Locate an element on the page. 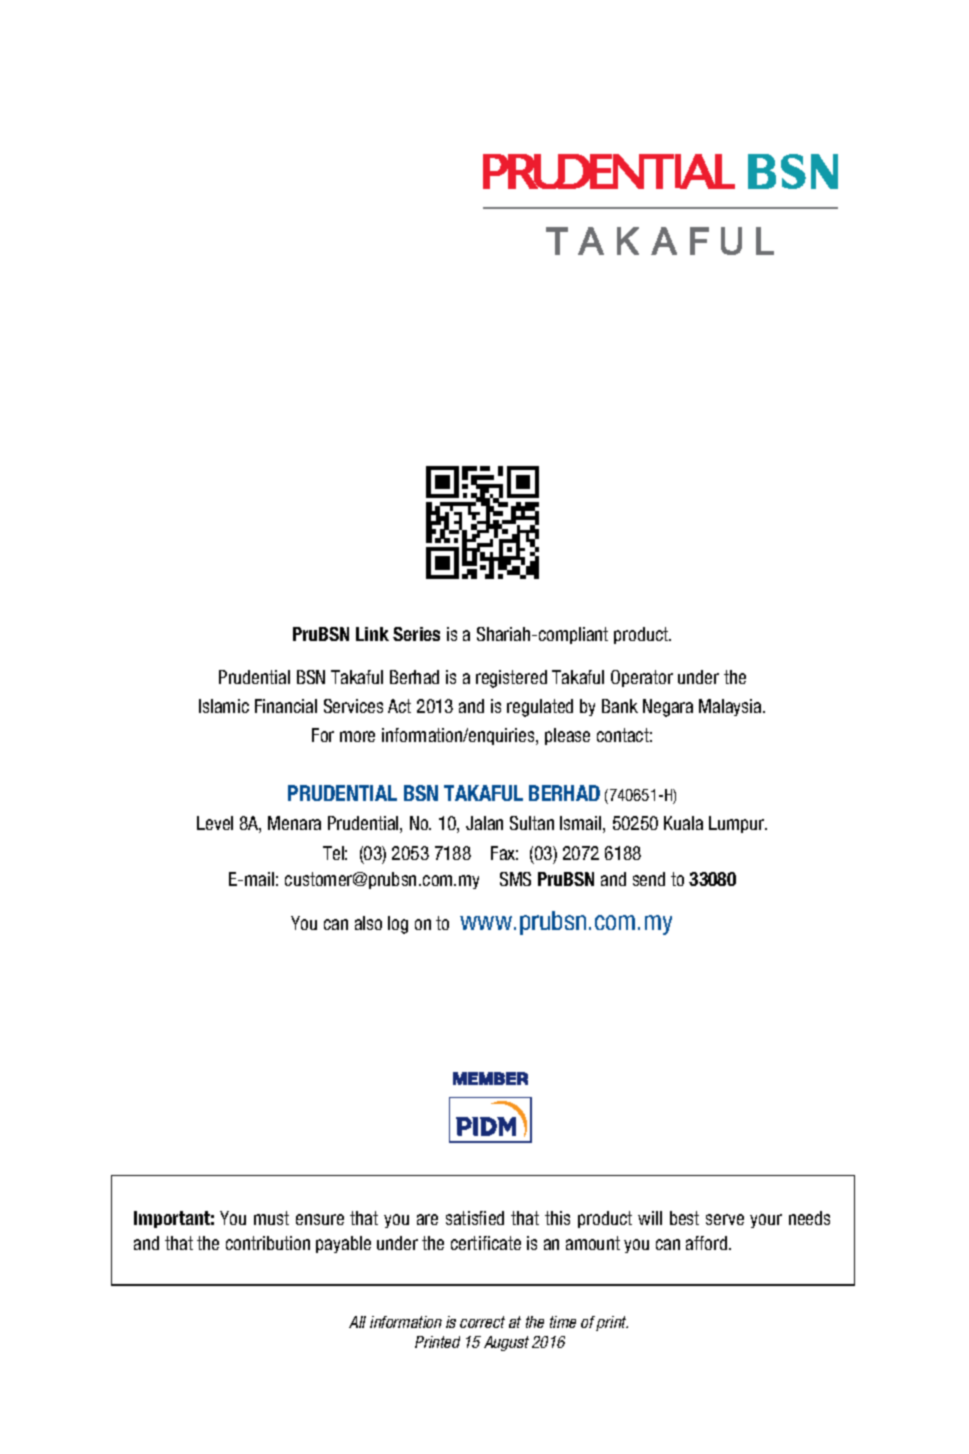  Lumpur is located at coordinates (738, 824).
